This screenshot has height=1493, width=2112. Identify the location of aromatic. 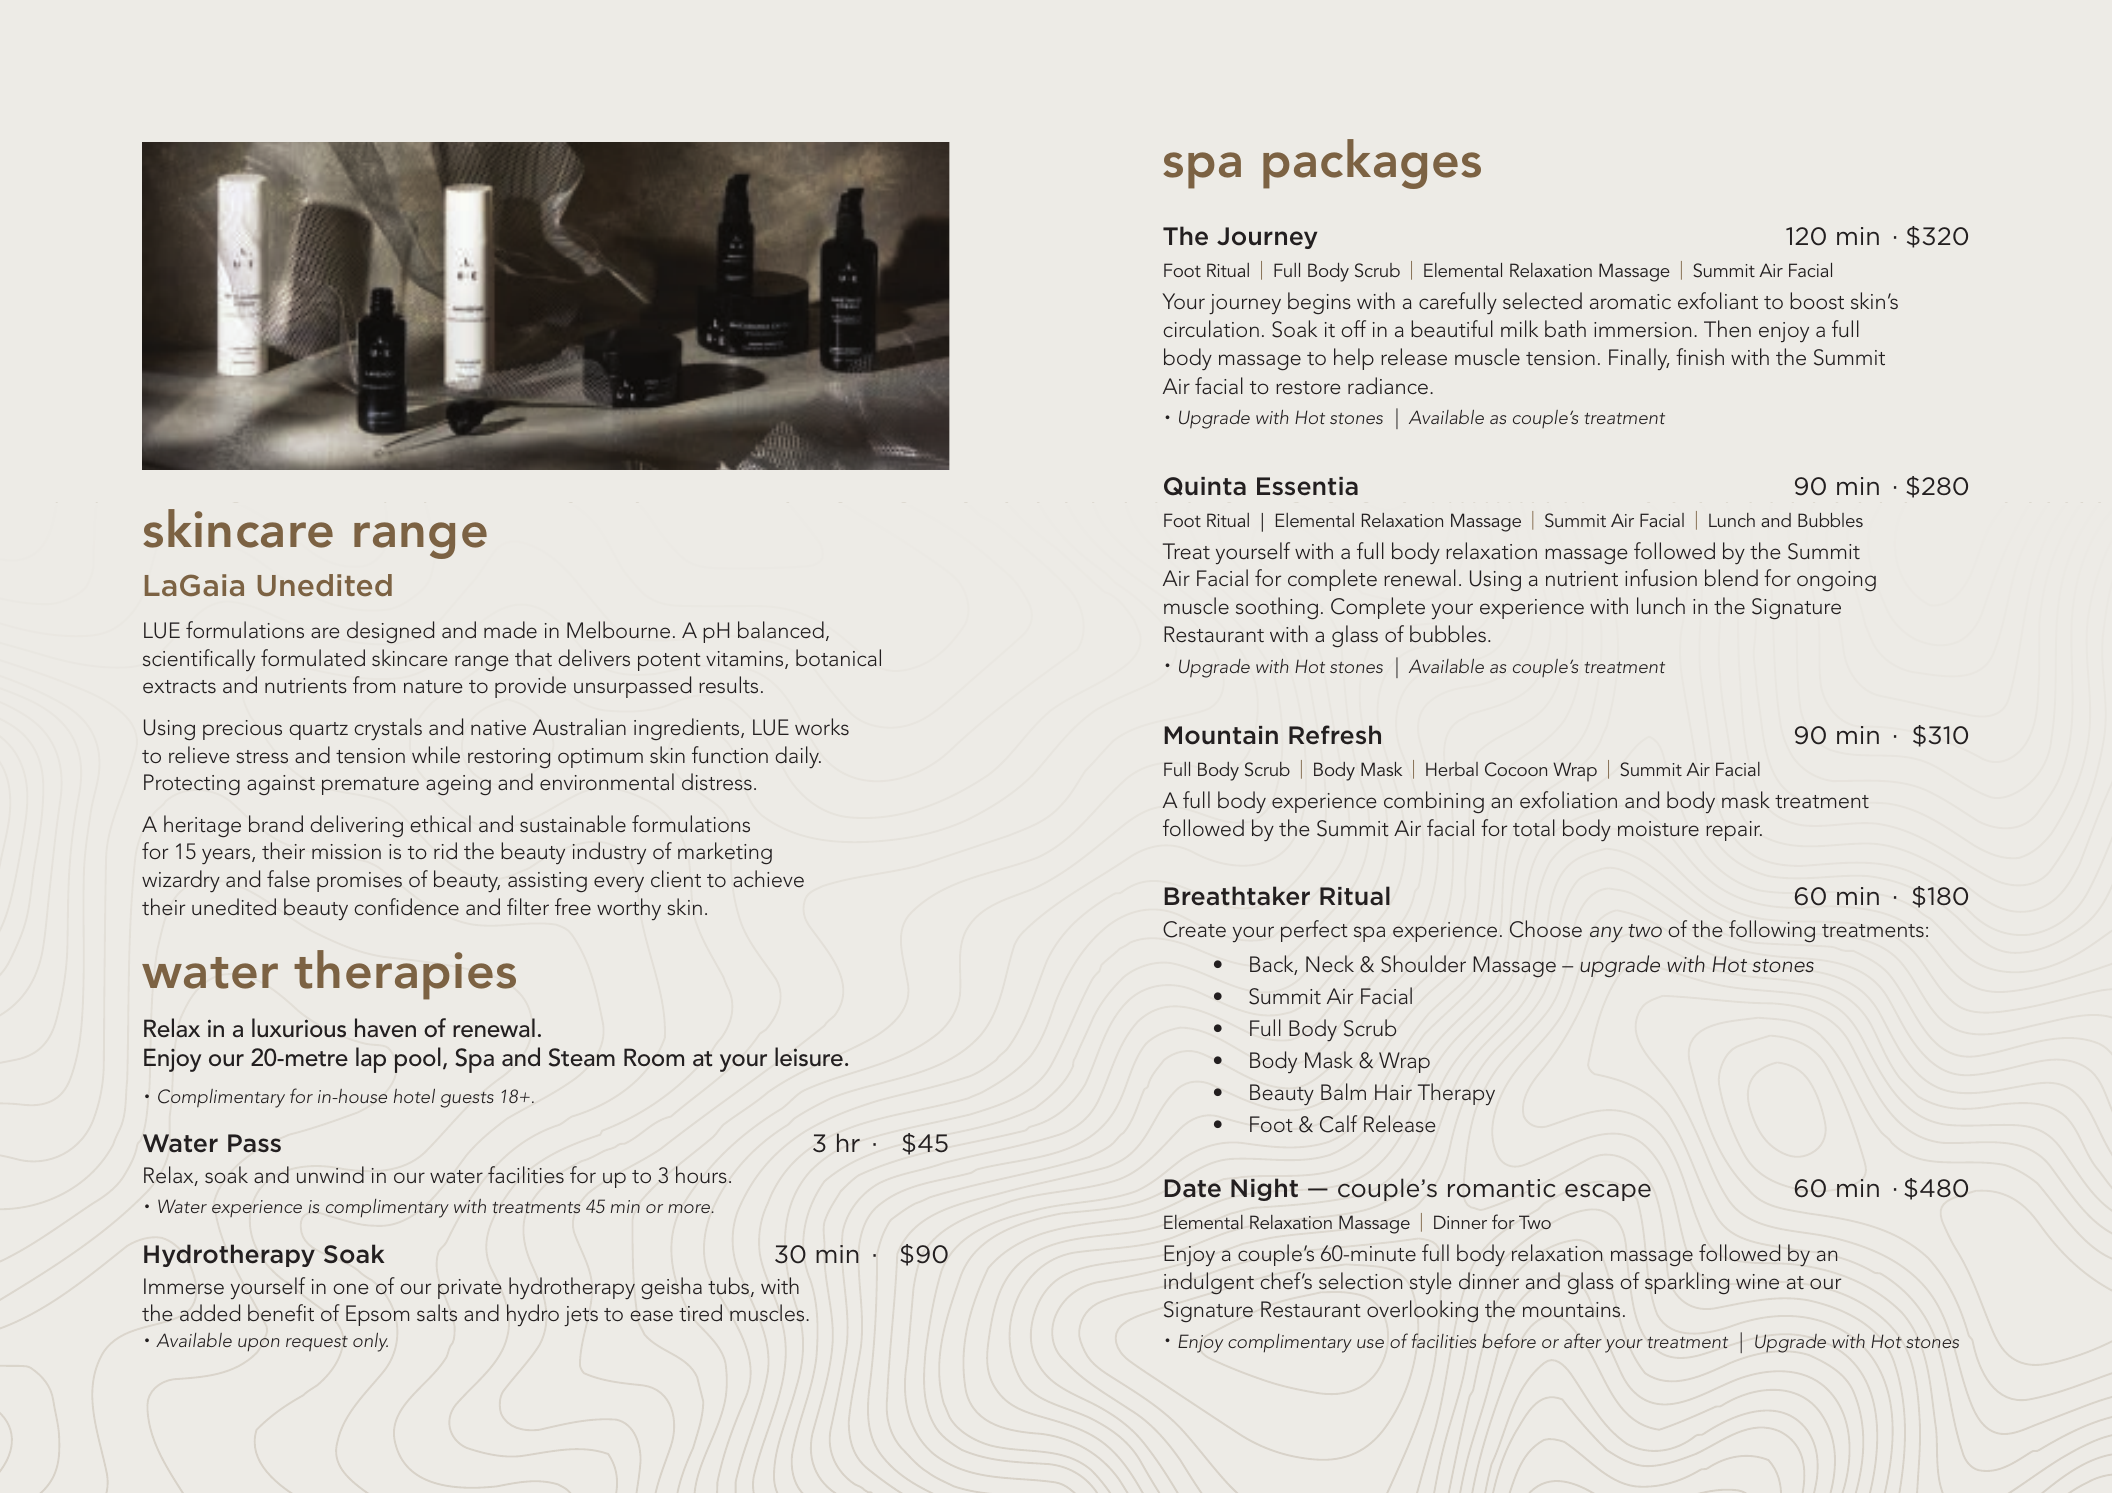
(1630, 301).
